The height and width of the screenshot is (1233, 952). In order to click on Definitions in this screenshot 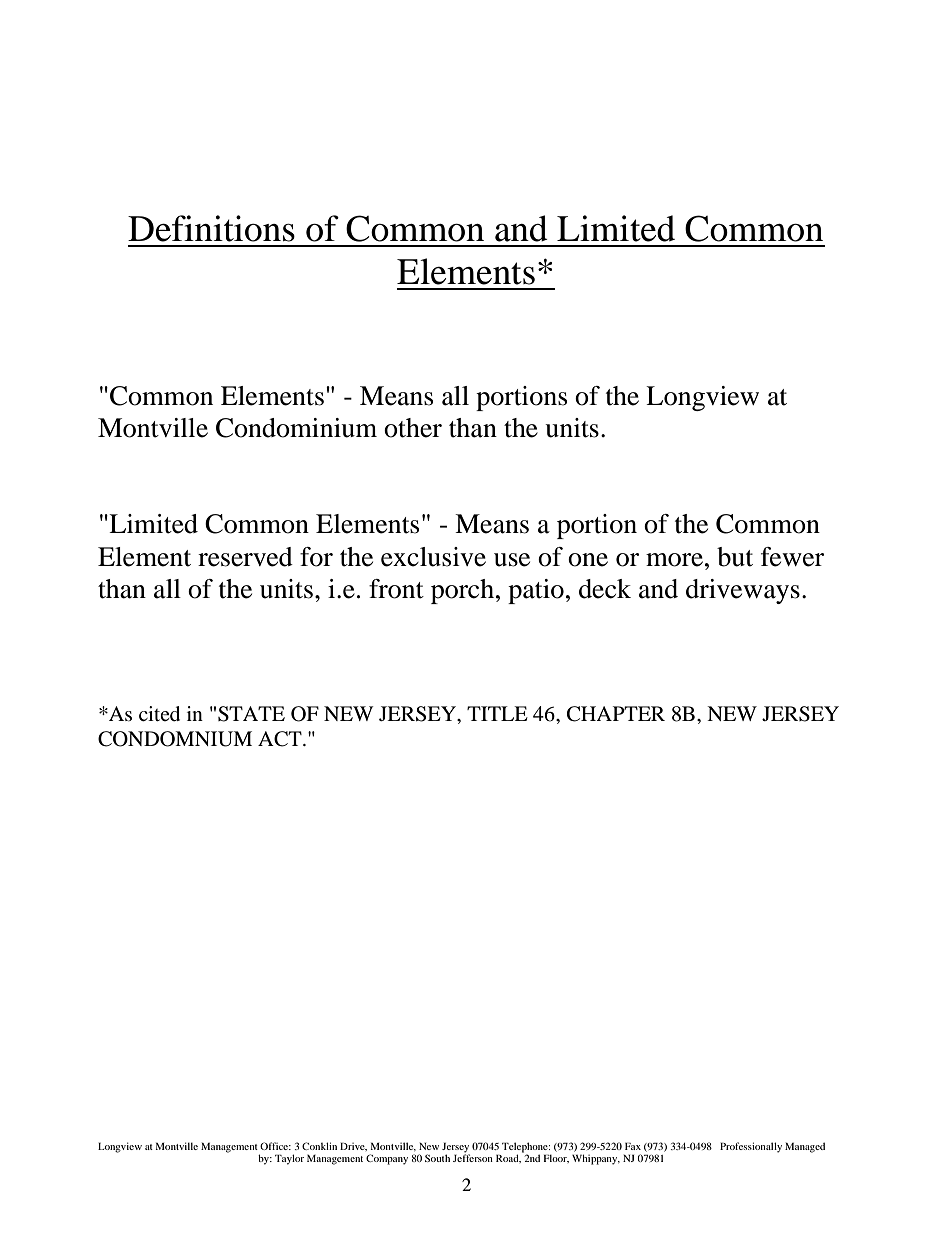, I will do `click(211, 228)`.
